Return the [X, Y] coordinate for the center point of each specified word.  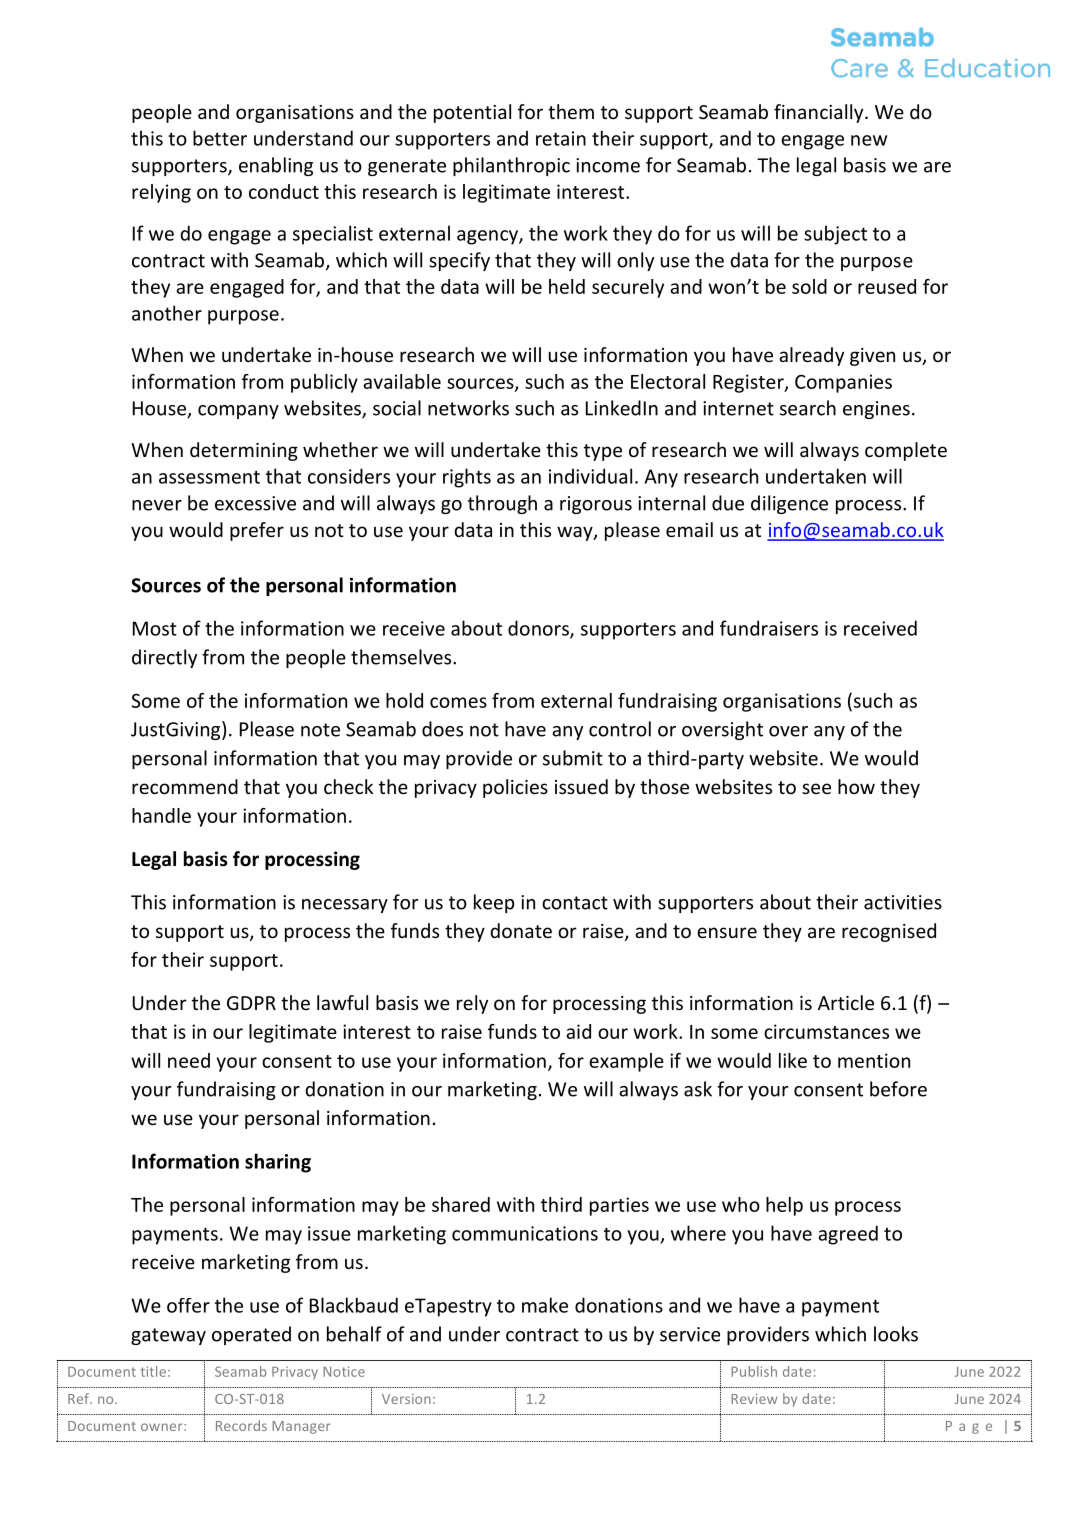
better [220, 138]
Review [754, 1399]
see [816, 788]
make [545, 1305]
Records [241, 1425]
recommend [185, 786]
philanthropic [511, 166]
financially [820, 113]
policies [515, 788]
